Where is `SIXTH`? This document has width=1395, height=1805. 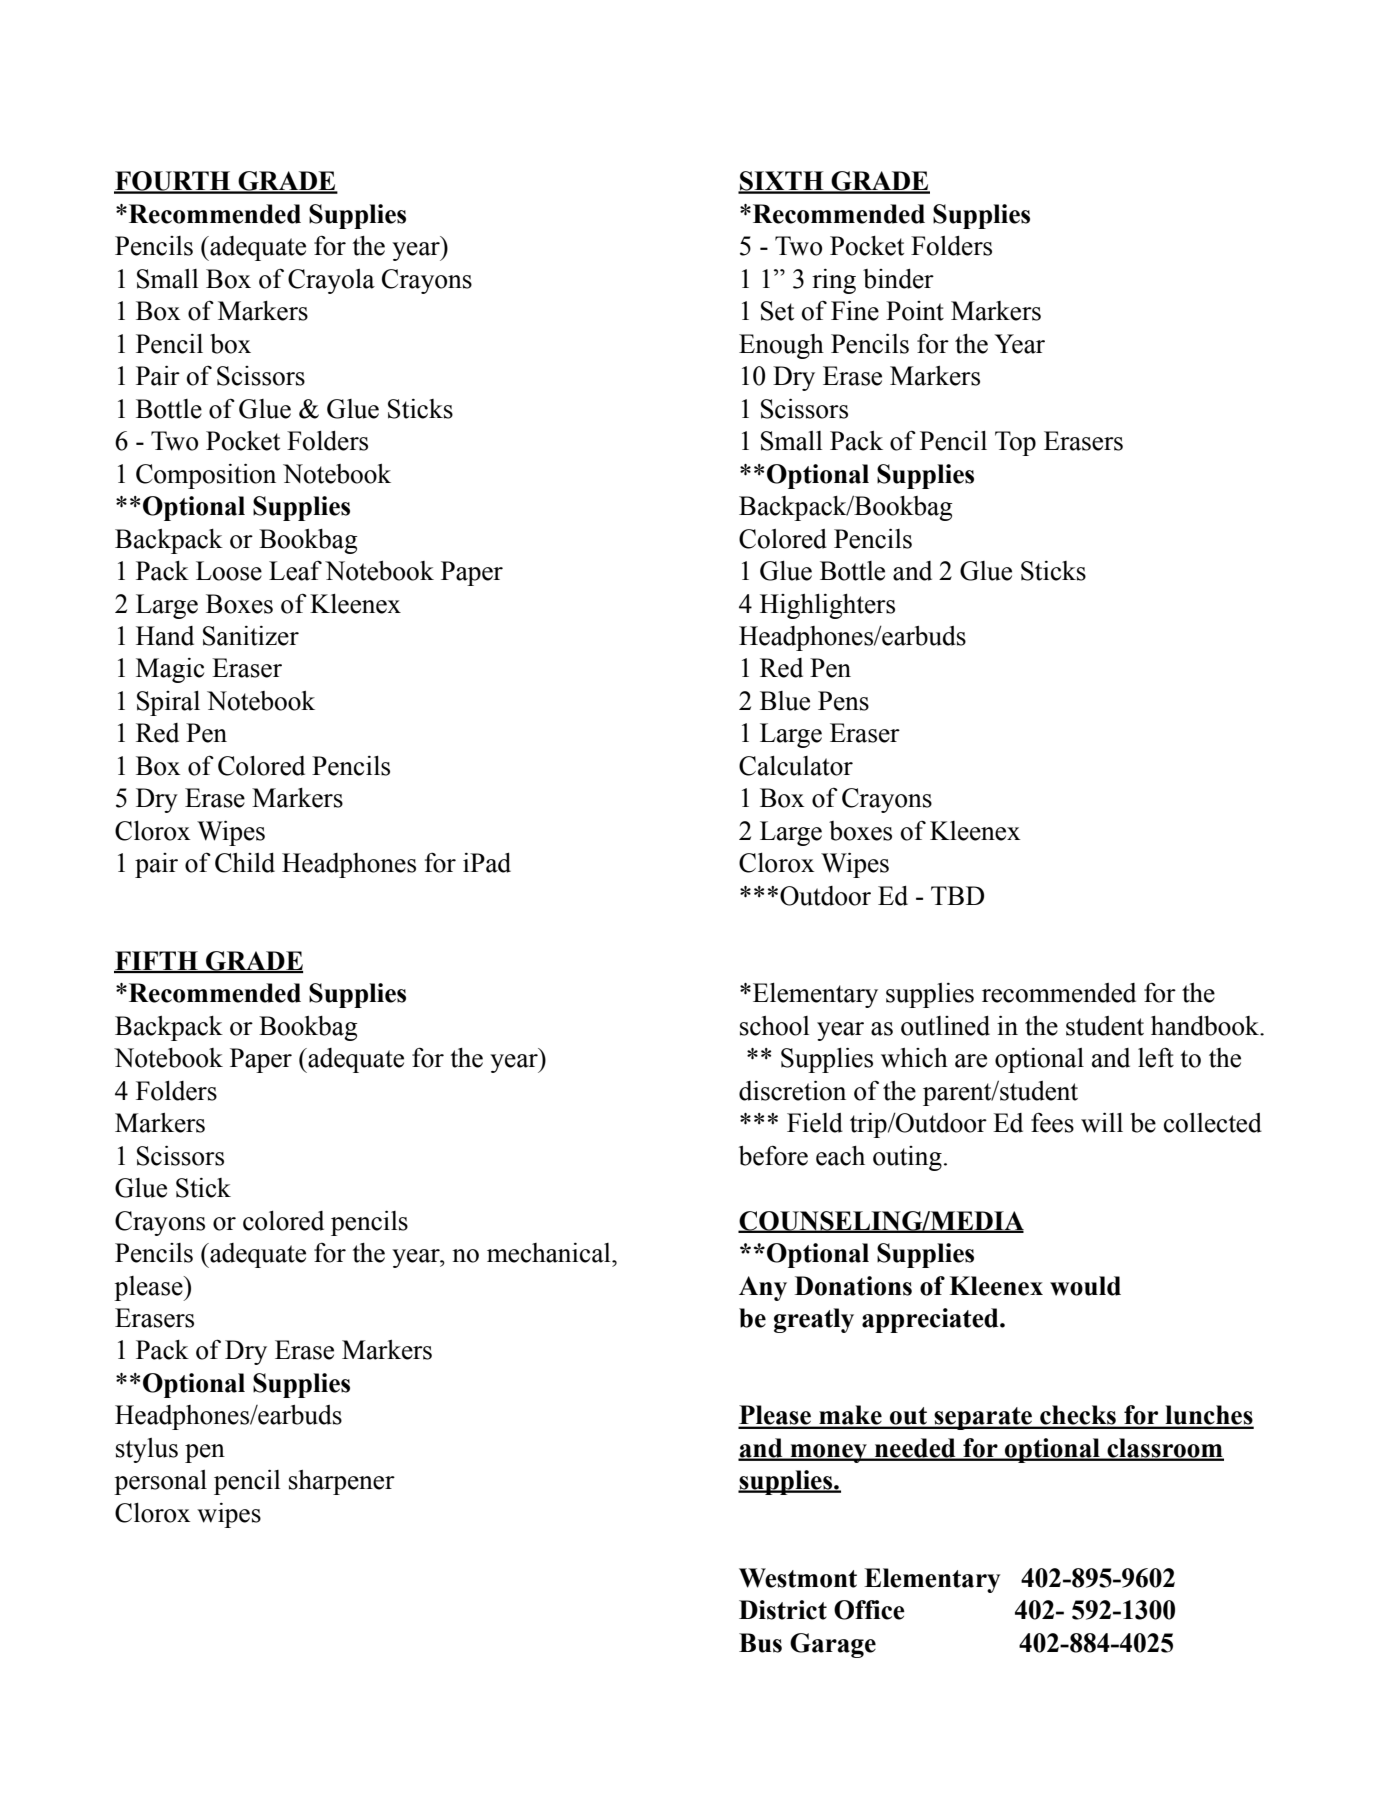
SIXTH is located at coordinates (782, 182).
